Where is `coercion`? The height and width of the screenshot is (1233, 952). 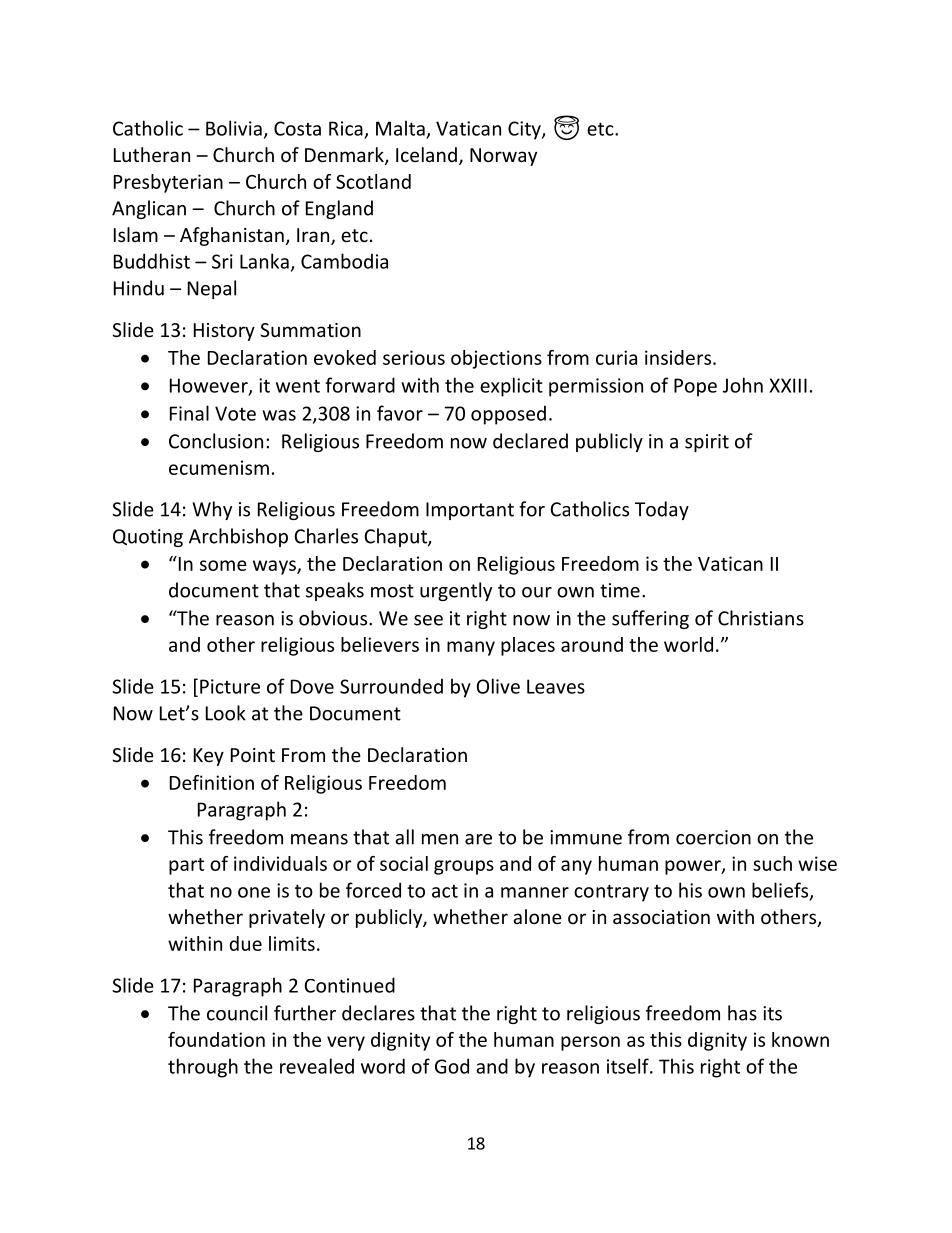
coercion is located at coordinates (713, 837).
